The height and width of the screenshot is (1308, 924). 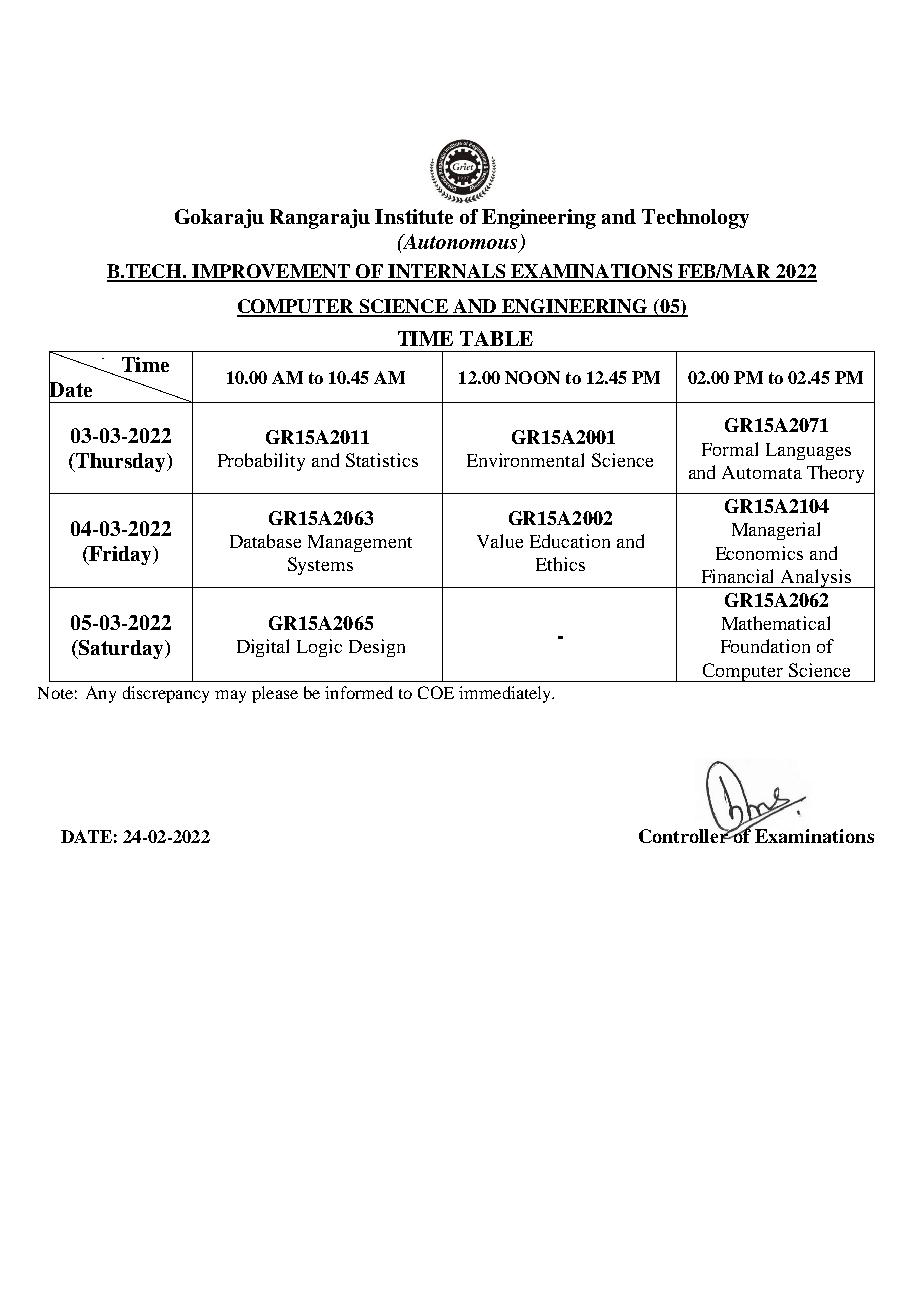 I want to click on INTERNALS, so click(x=447, y=272).
